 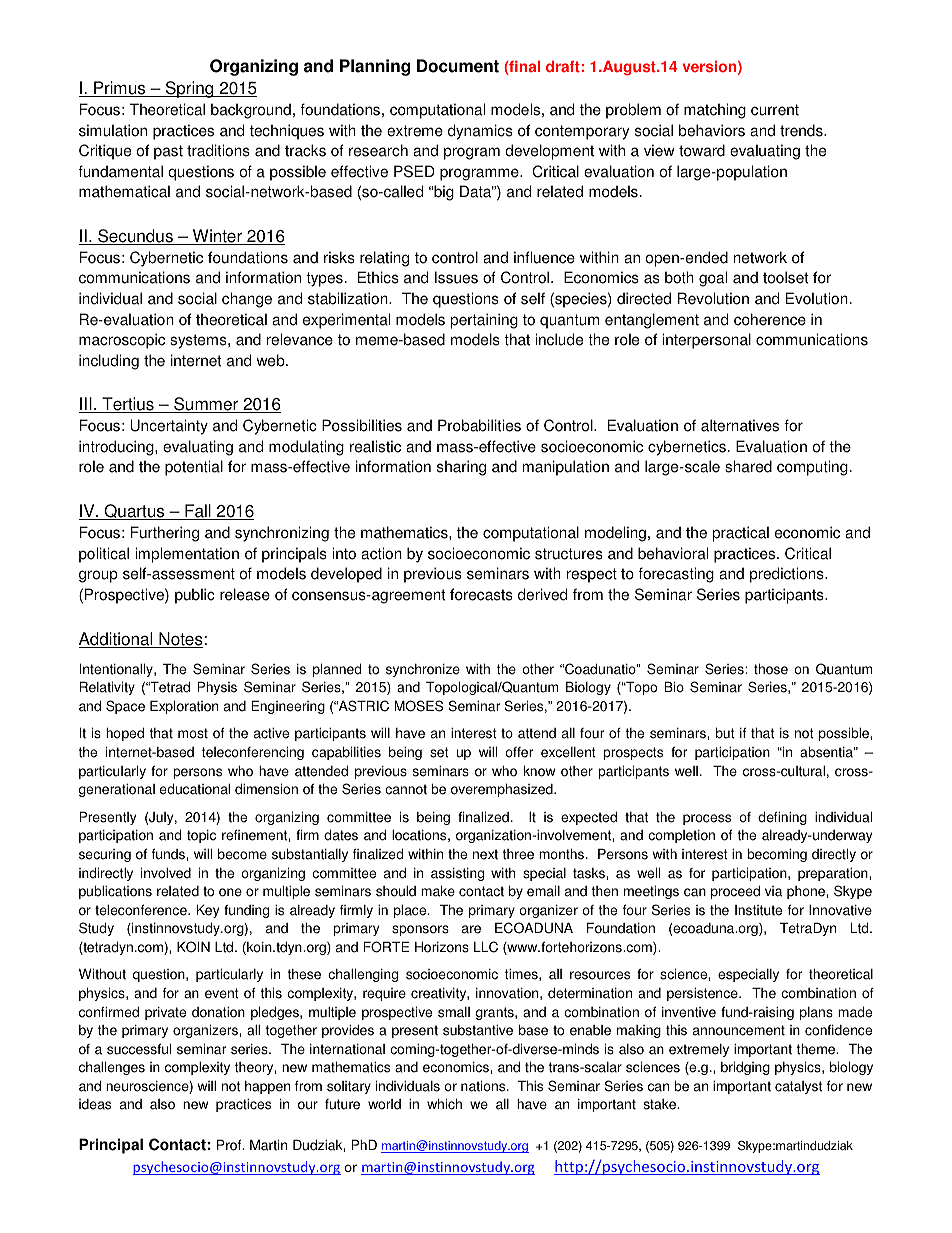 What do you see at coordinates (122, 341) in the page?
I see `macroscopic` at bounding box center [122, 341].
